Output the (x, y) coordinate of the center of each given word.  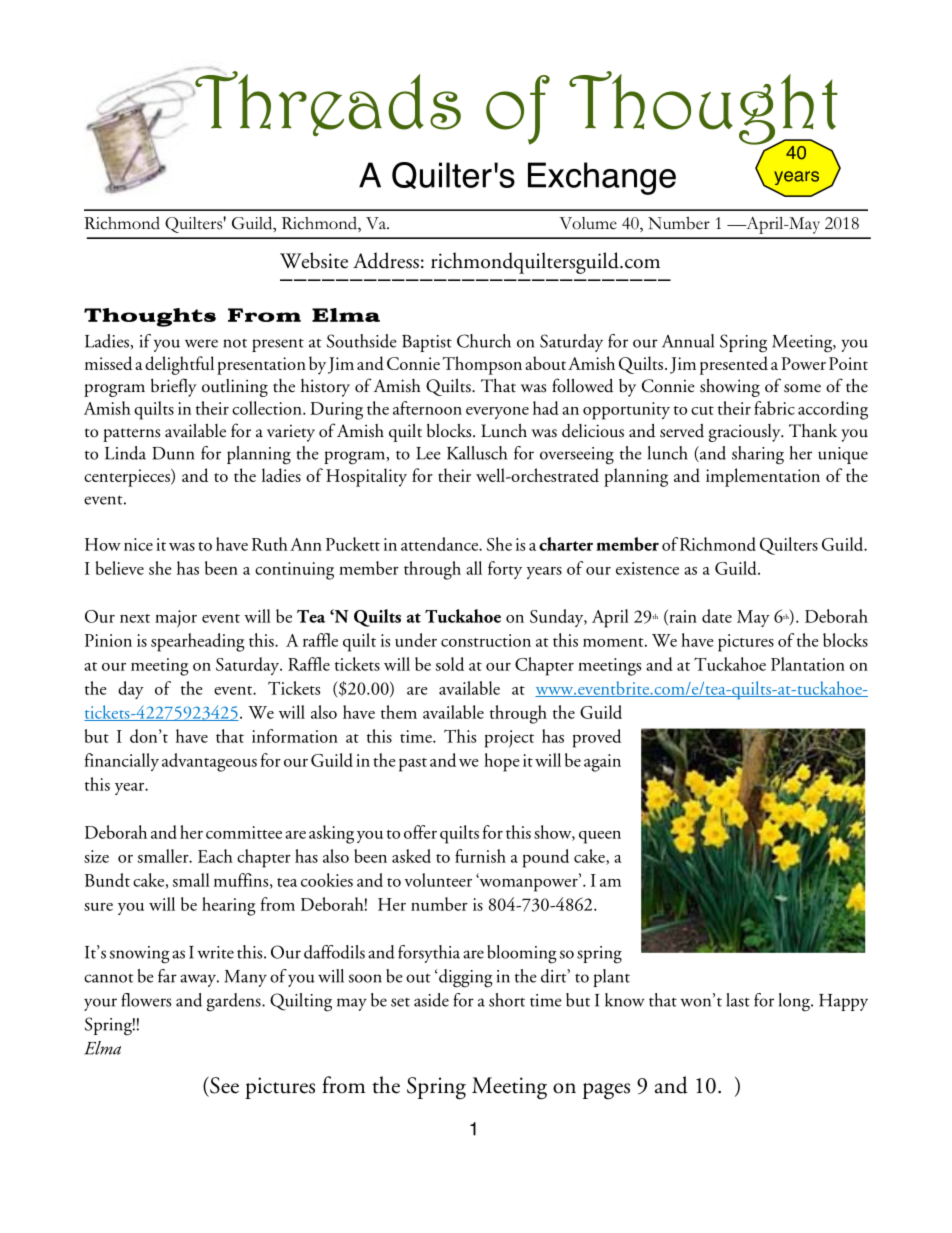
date (717, 616)
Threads (327, 102)
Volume (588, 223)
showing (730, 387)
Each (215, 856)
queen (600, 837)
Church (484, 341)
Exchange (602, 178)
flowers (146, 1000)
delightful (179, 365)
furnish (480, 856)
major (176, 618)
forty (505, 570)
